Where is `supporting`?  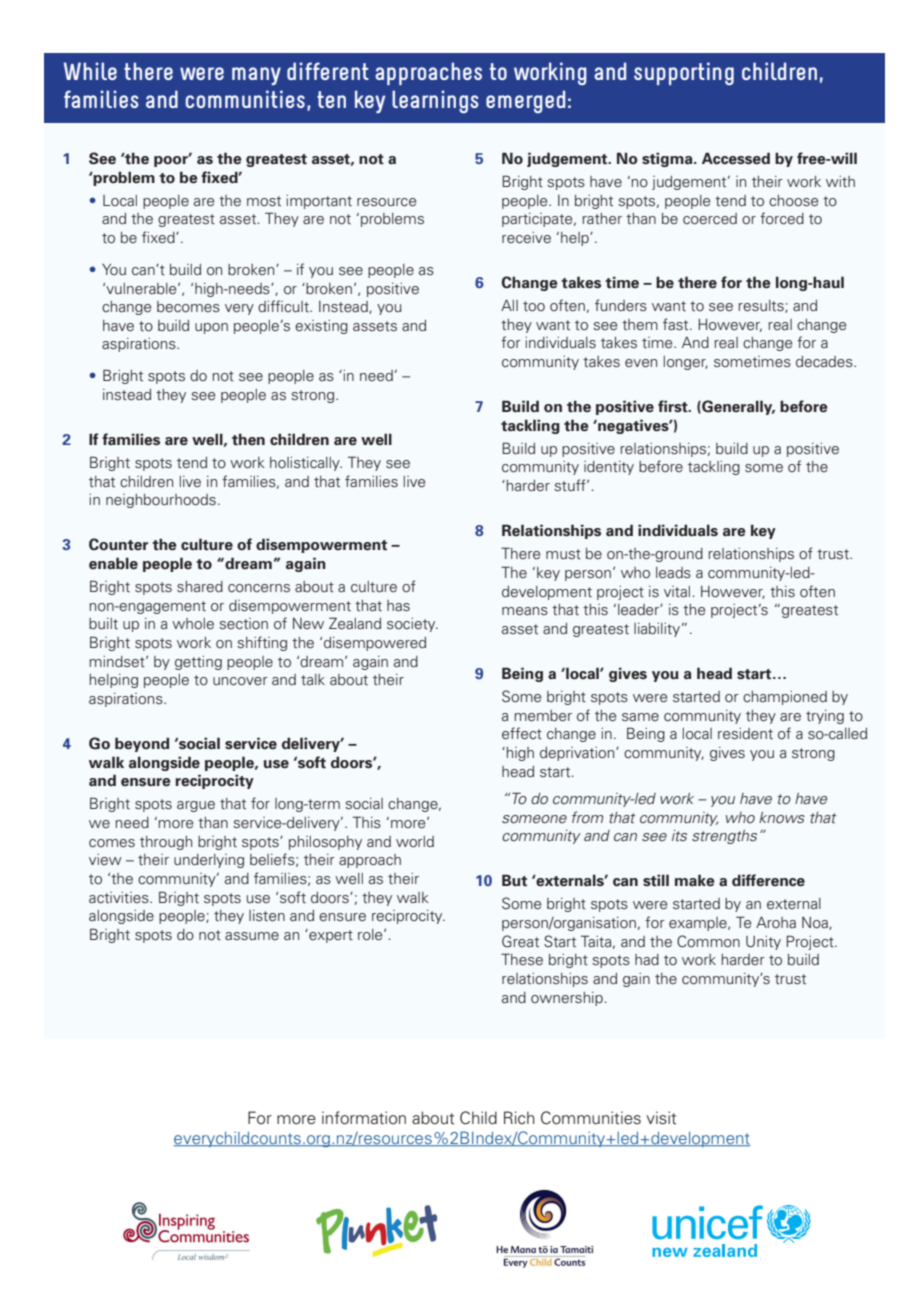 supporting is located at coordinates (684, 73).
